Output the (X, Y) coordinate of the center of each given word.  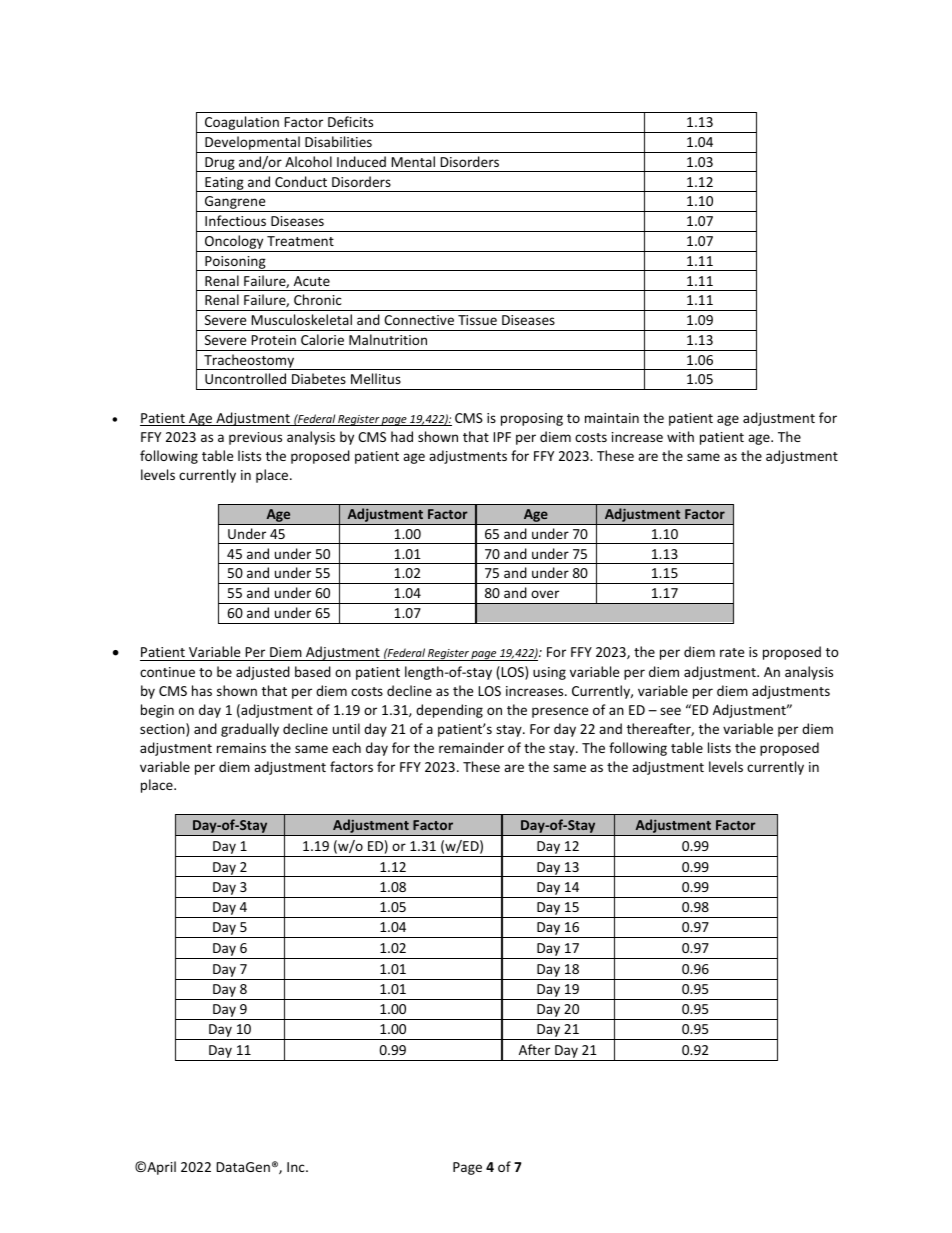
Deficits (350, 121)
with (680, 436)
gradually (250, 730)
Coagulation (242, 124)
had (402, 436)
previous (255, 438)
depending (449, 711)
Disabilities (338, 141)
